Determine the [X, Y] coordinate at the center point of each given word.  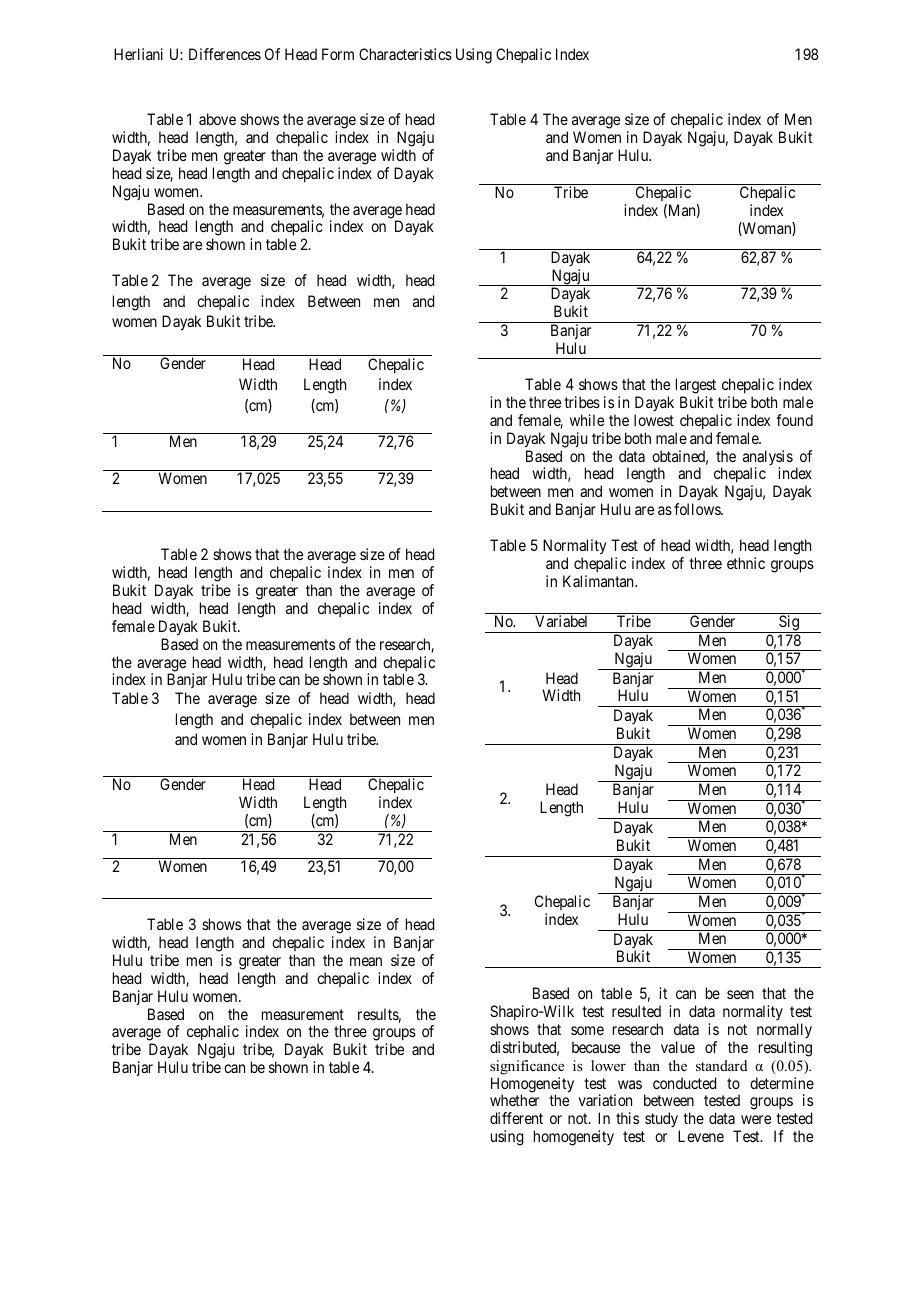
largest [696, 387]
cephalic [213, 1034]
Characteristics [405, 54]
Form [338, 54]
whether [514, 1100]
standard [722, 1065]
